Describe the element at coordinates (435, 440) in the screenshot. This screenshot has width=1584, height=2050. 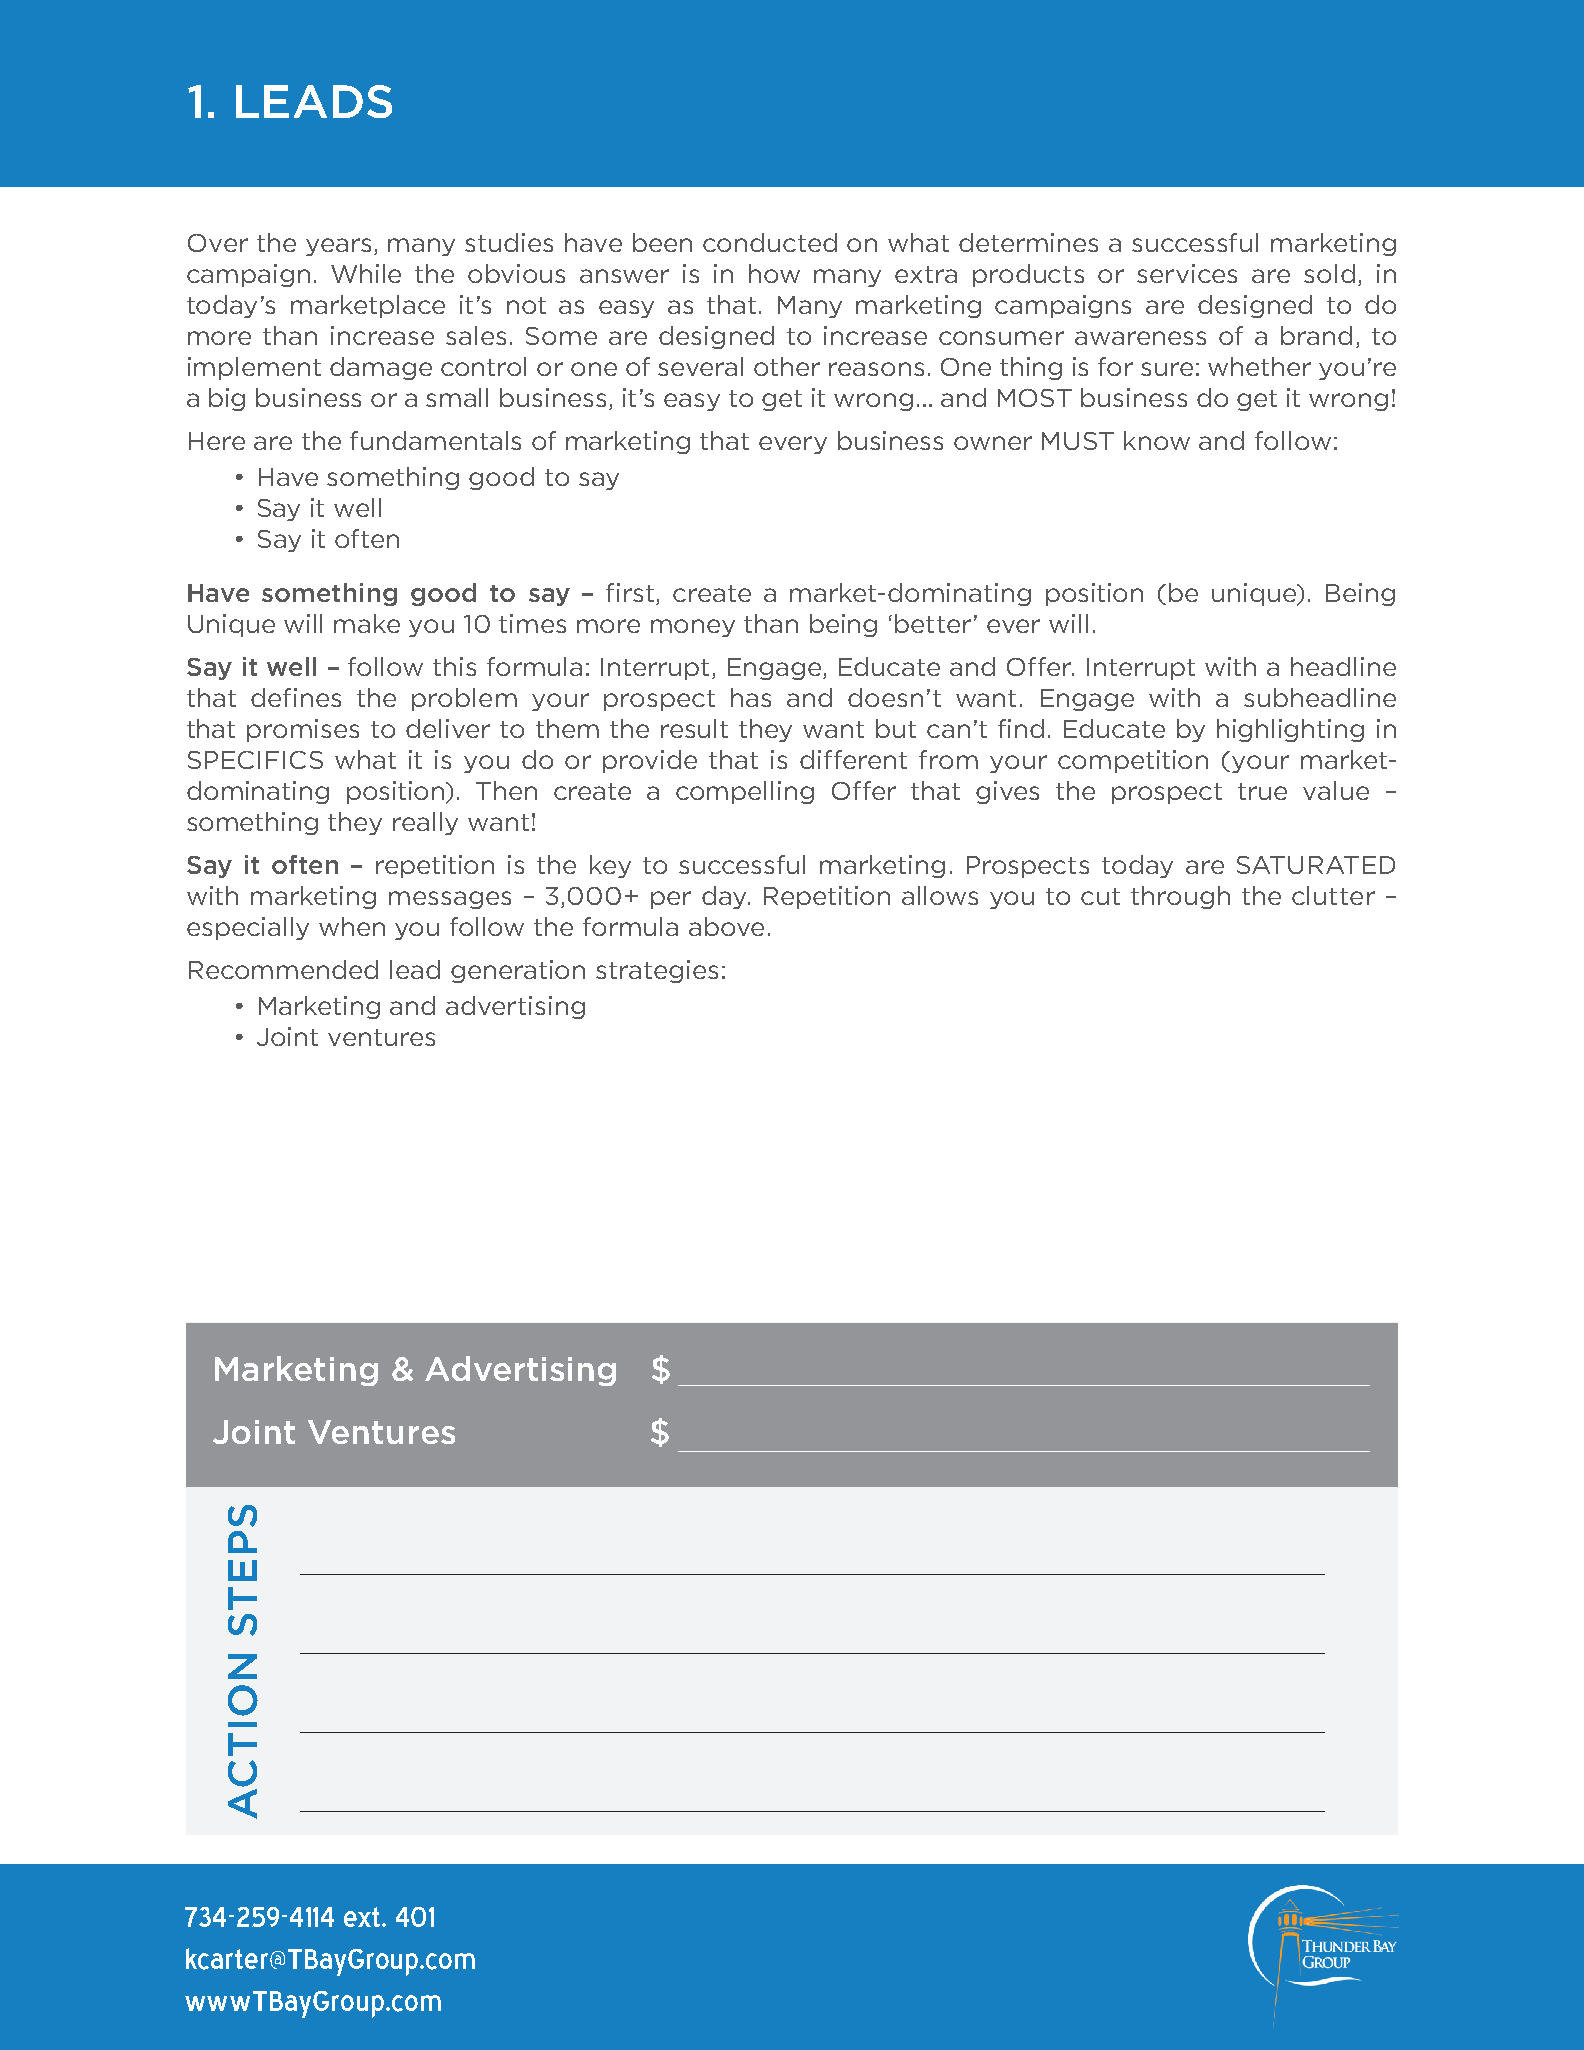
I see `fundamentals` at that location.
